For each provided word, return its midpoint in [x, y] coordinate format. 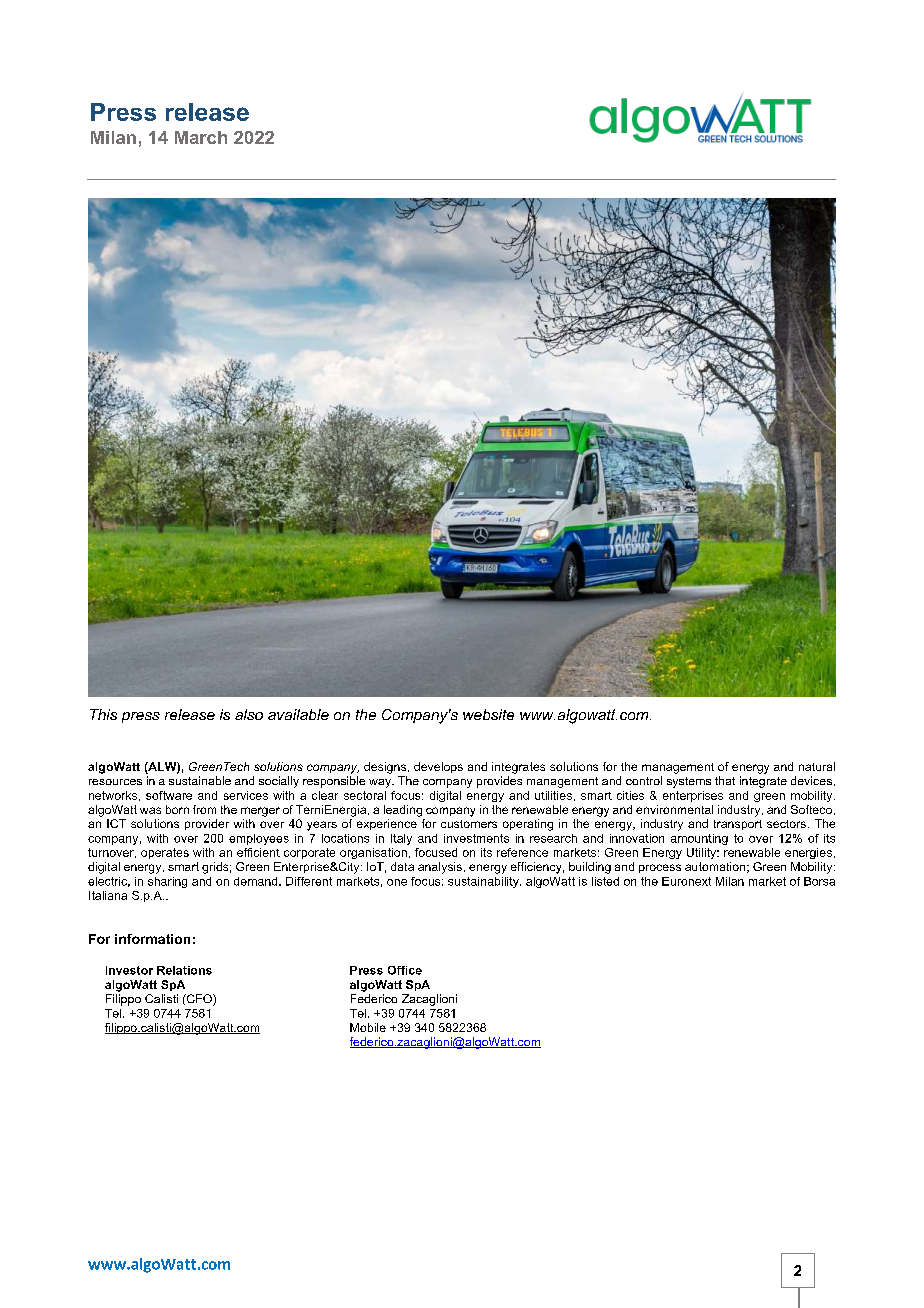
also [249, 714]
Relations [184, 970]
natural [817, 766]
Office [405, 970]
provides [499, 782]
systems [689, 782]
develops [438, 767]
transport [738, 825]
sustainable [200, 780]
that [725, 780]
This [103, 714]
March [201, 137]
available [298, 714]
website [488, 714]
